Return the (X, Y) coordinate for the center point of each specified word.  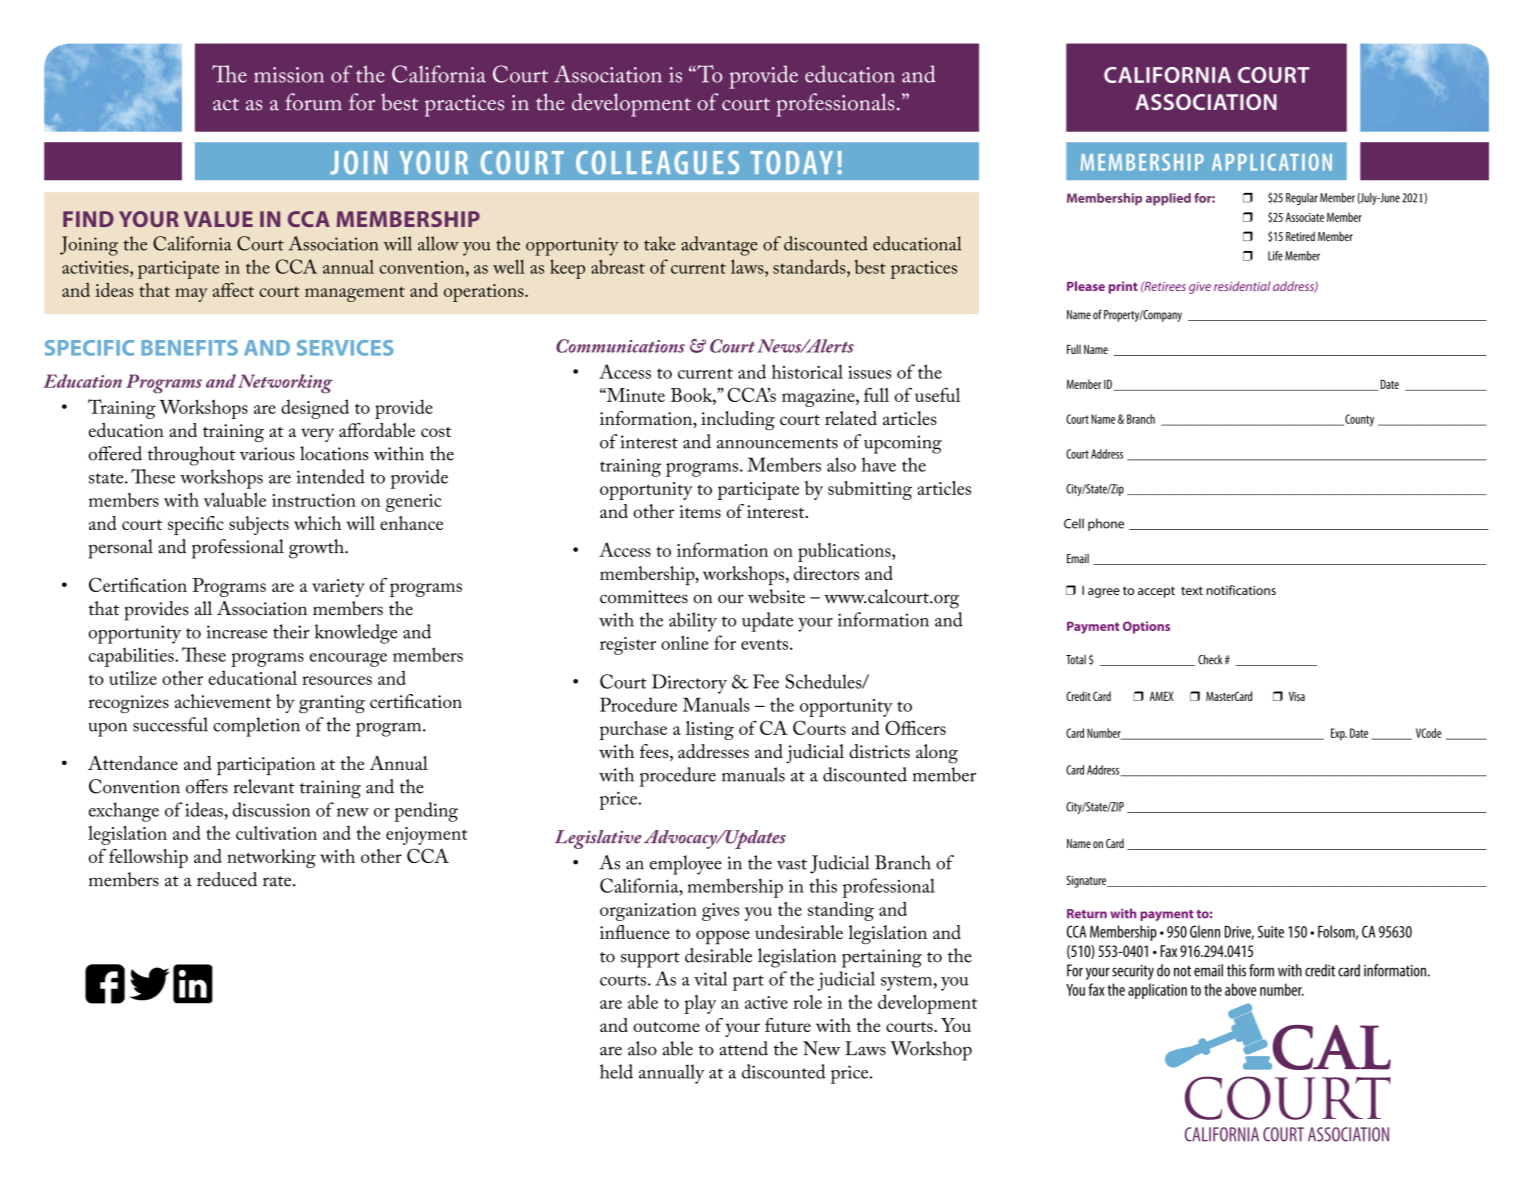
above (1240, 989)
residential (1242, 286)
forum (313, 102)
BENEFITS (189, 348)
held (616, 1071)
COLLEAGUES (657, 163)
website (776, 596)
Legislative (598, 839)
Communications (620, 346)
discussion (271, 809)
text (1192, 590)
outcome (666, 1027)
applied (1168, 199)
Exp (1339, 734)
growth (317, 549)
